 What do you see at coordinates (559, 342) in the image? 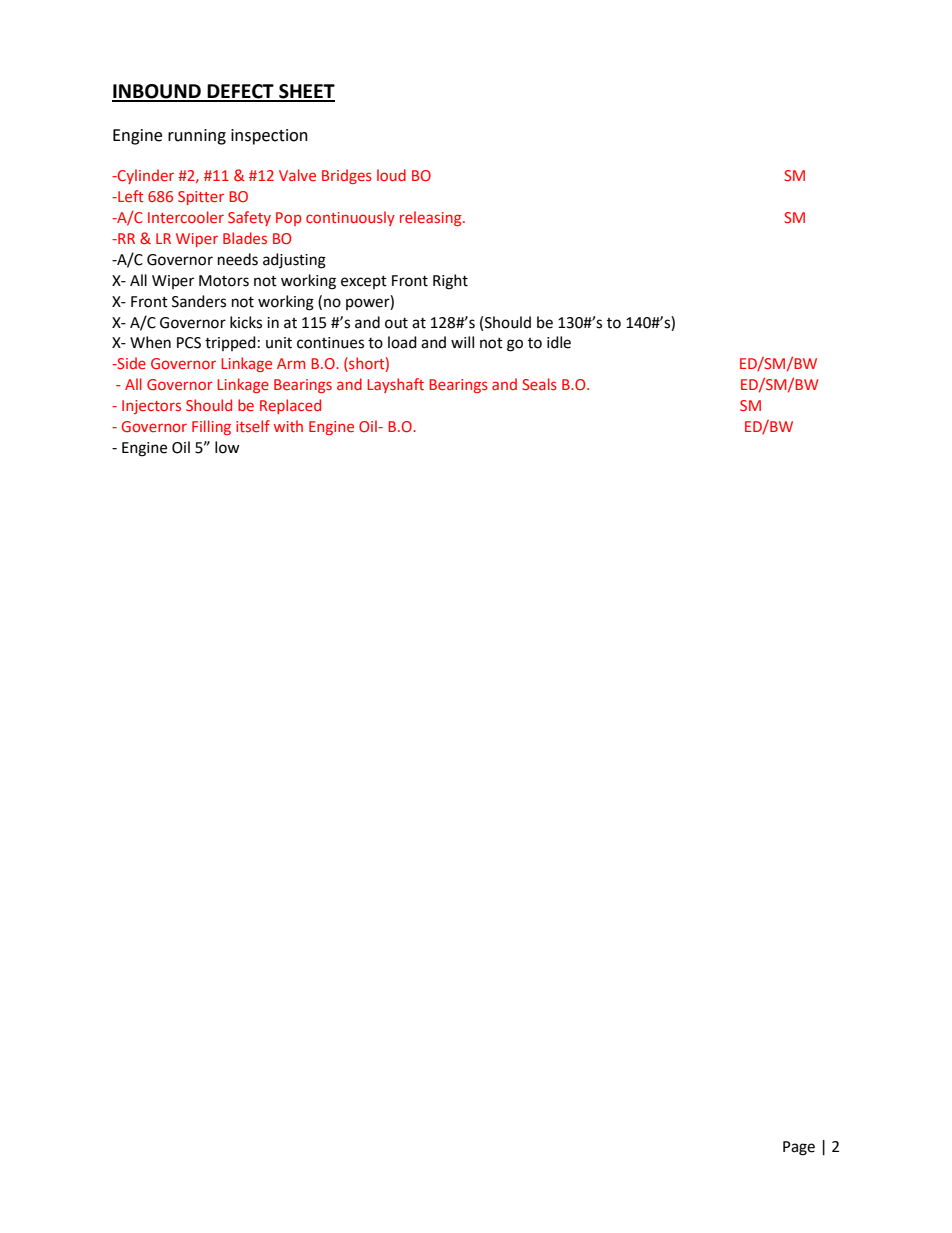
I see `idle` at bounding box center [559, 342].
